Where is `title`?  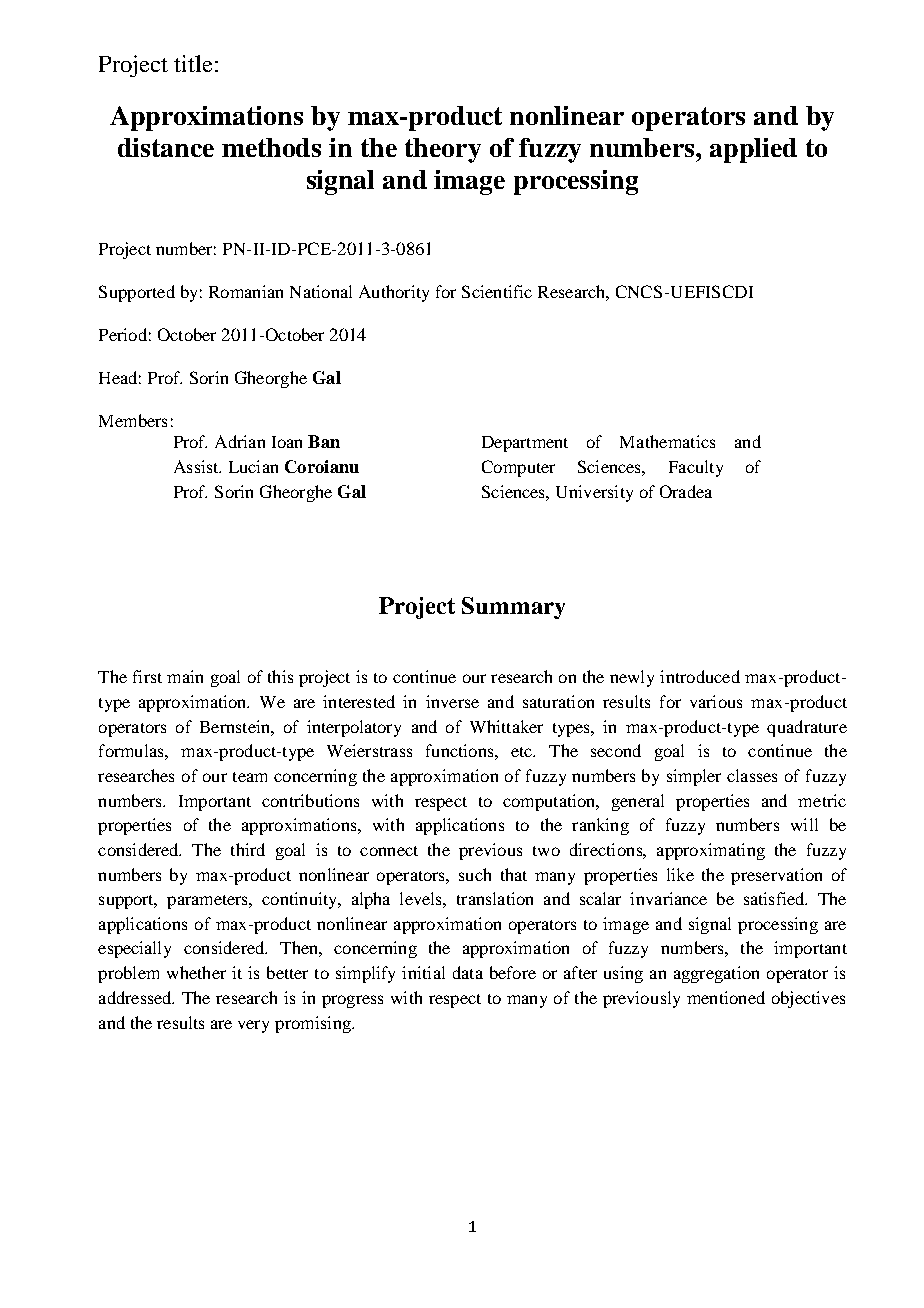 title is located at coordinates (193, 63).
